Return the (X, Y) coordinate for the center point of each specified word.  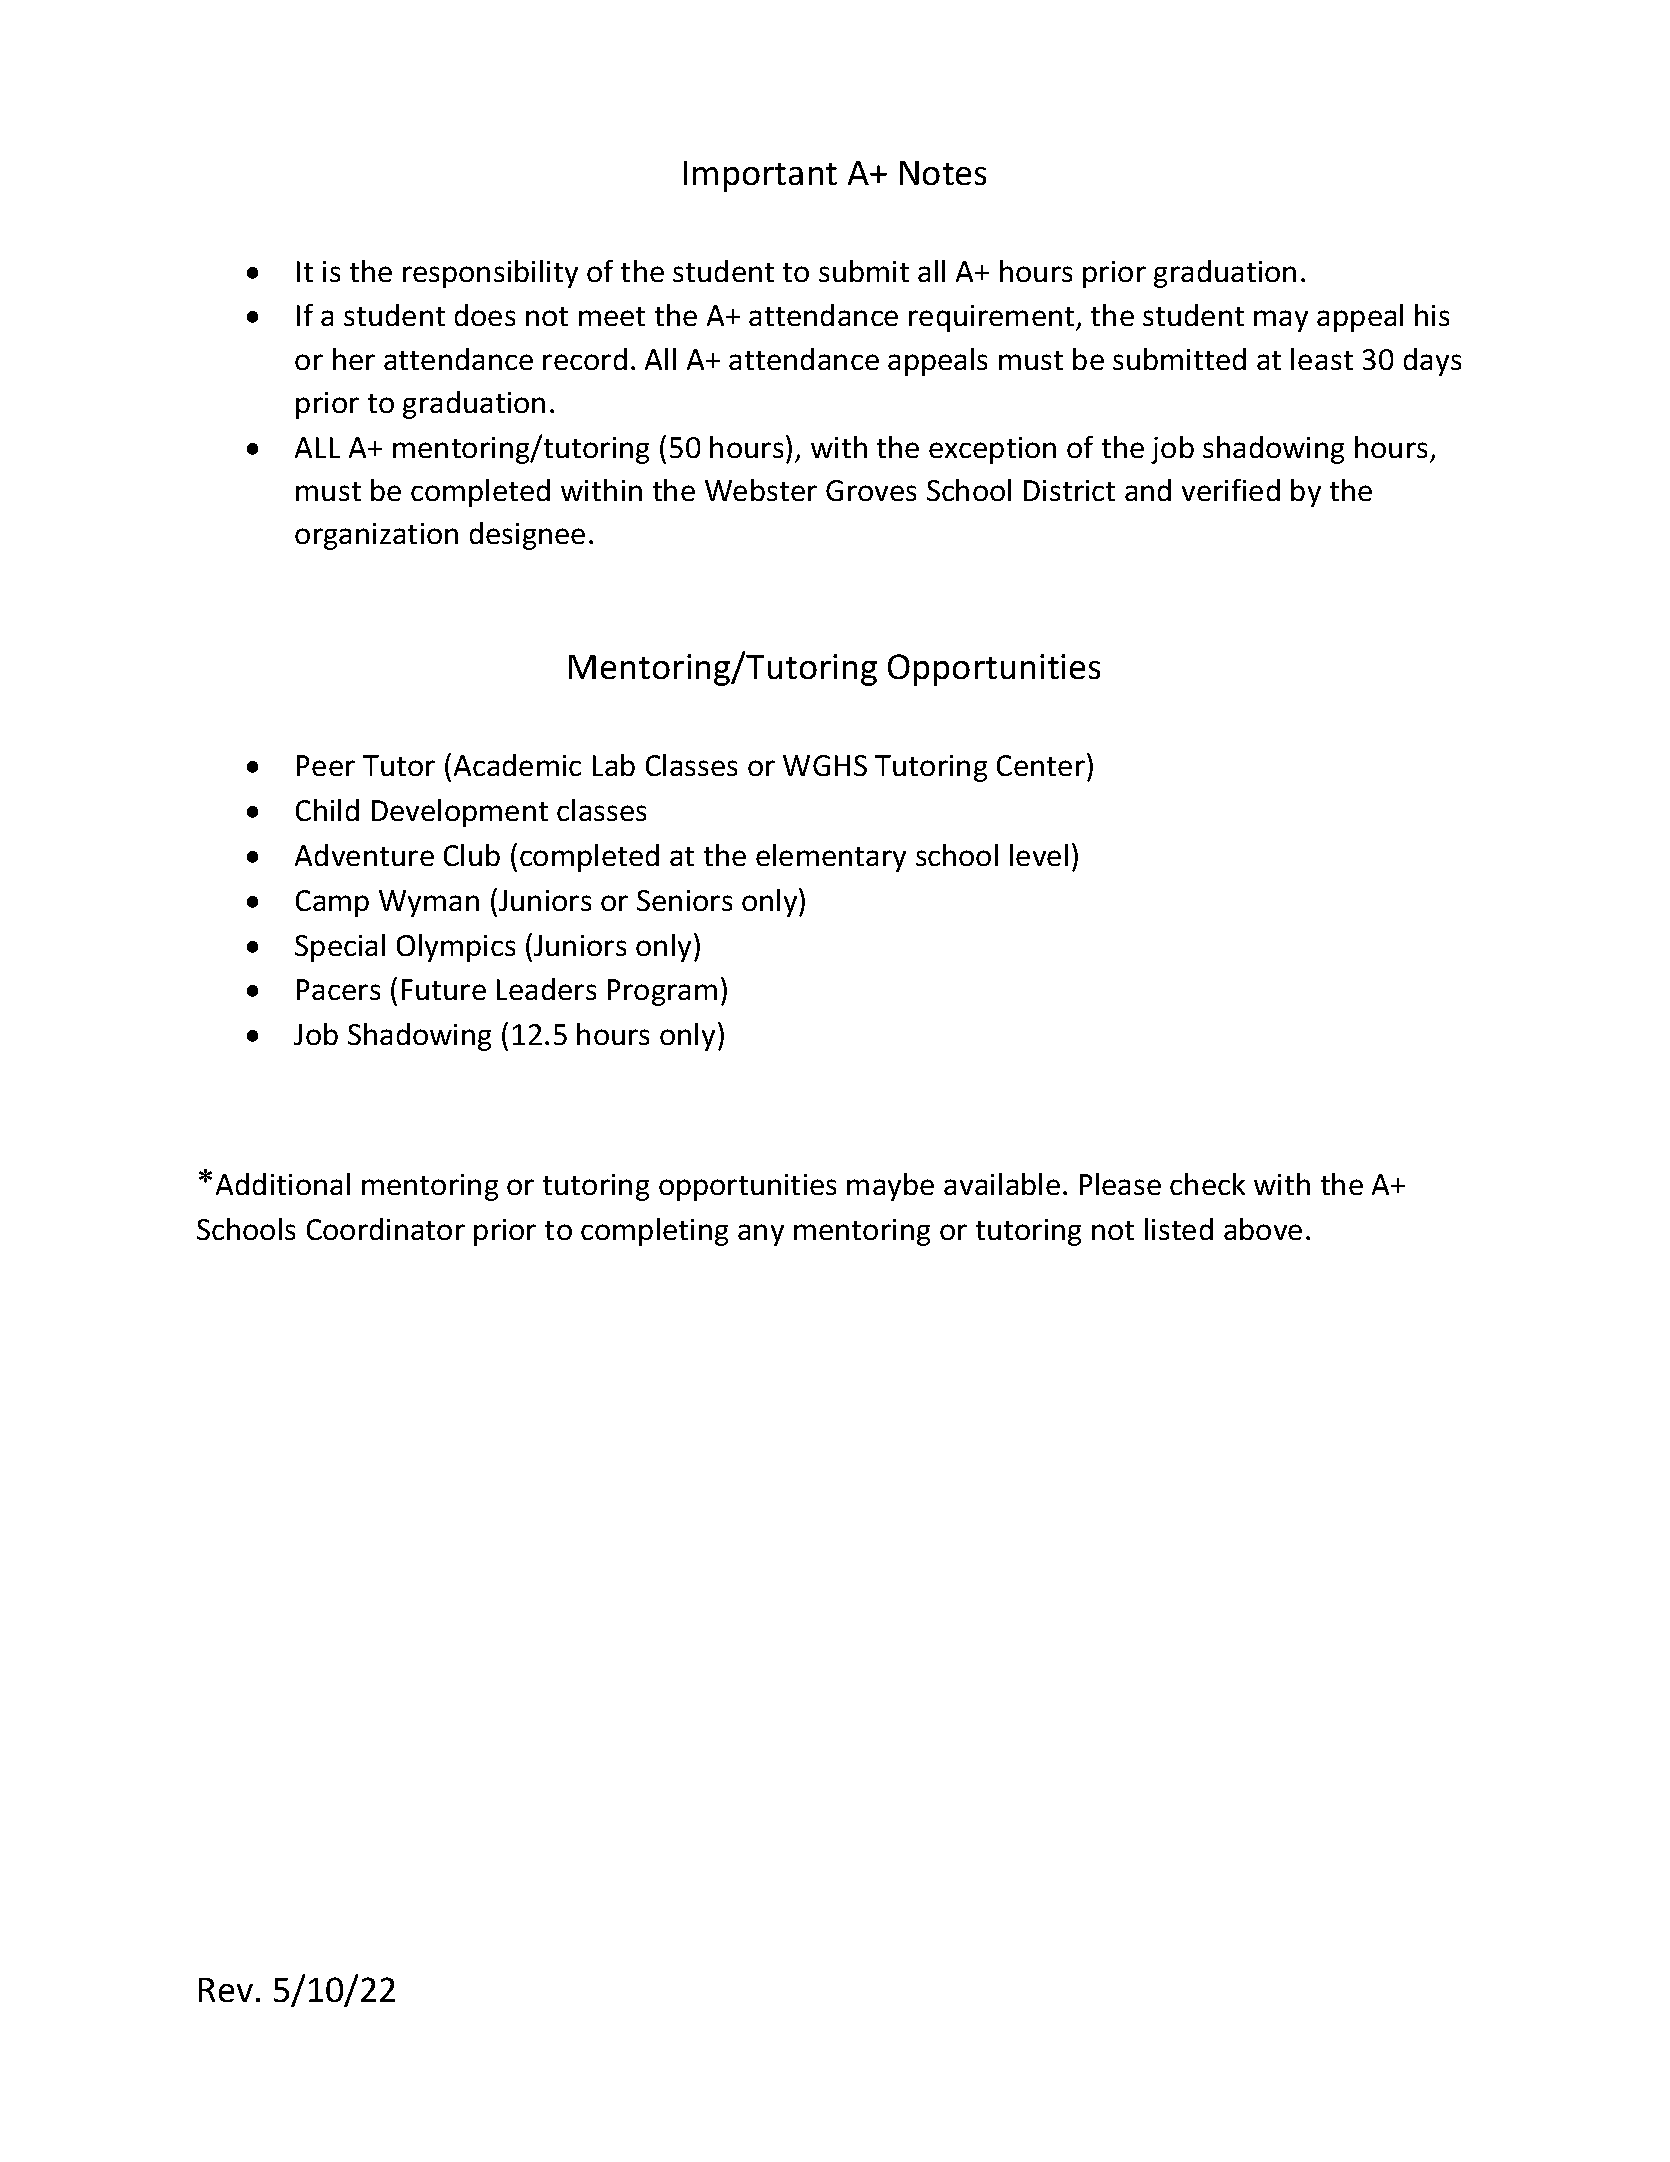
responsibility (490, 274)
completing (654, 1232)
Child (327, 810)
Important (760, 176)
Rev (226, 1990)
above (1263, 1229)
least (1322, 359)
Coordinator (386, 1229)
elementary (831, 858)
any (761, 1235)
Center (1041, 765)
